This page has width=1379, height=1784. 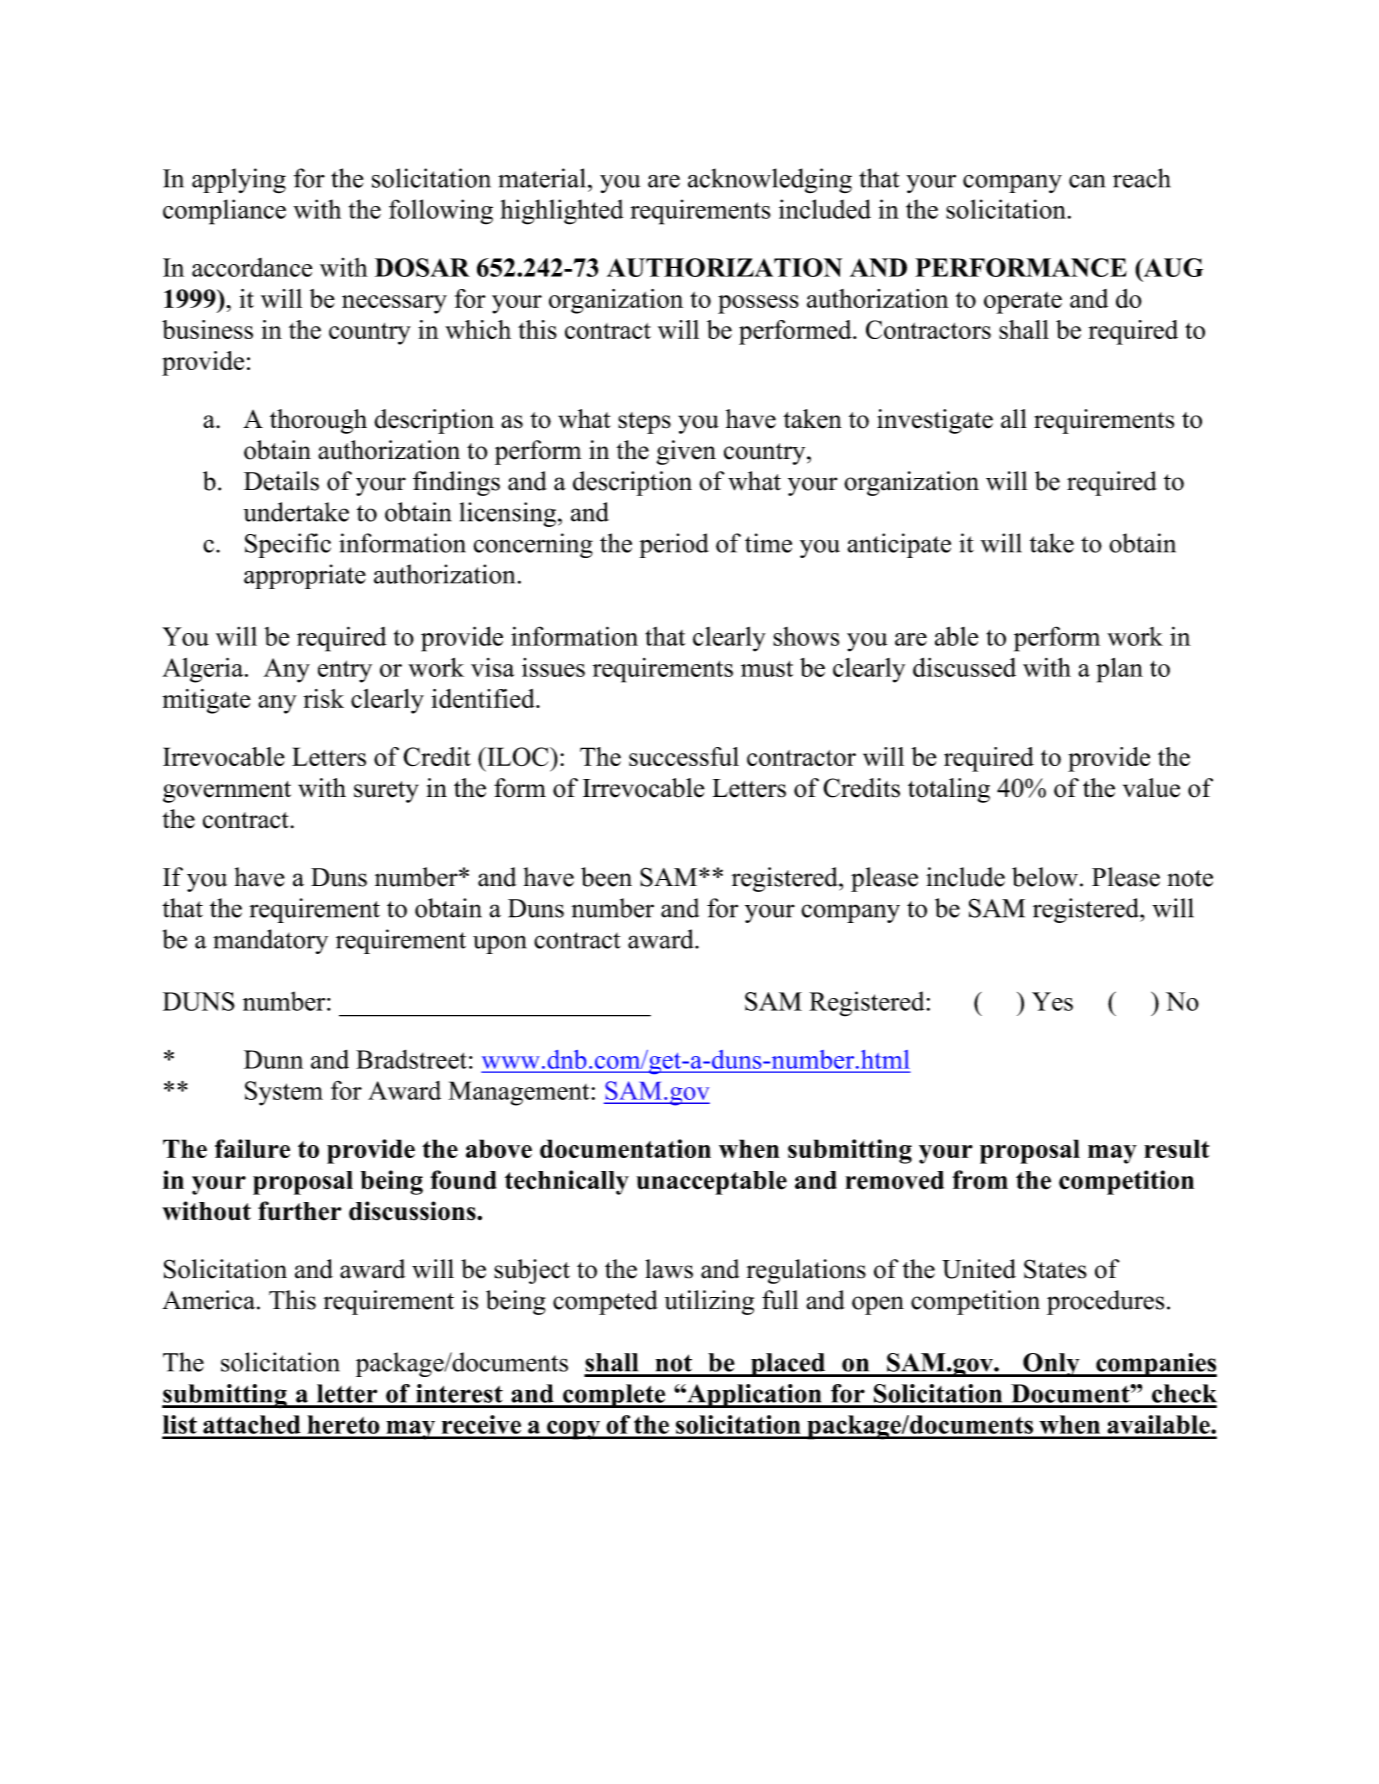 I want to click on value, so click(x=1151, y=788).
